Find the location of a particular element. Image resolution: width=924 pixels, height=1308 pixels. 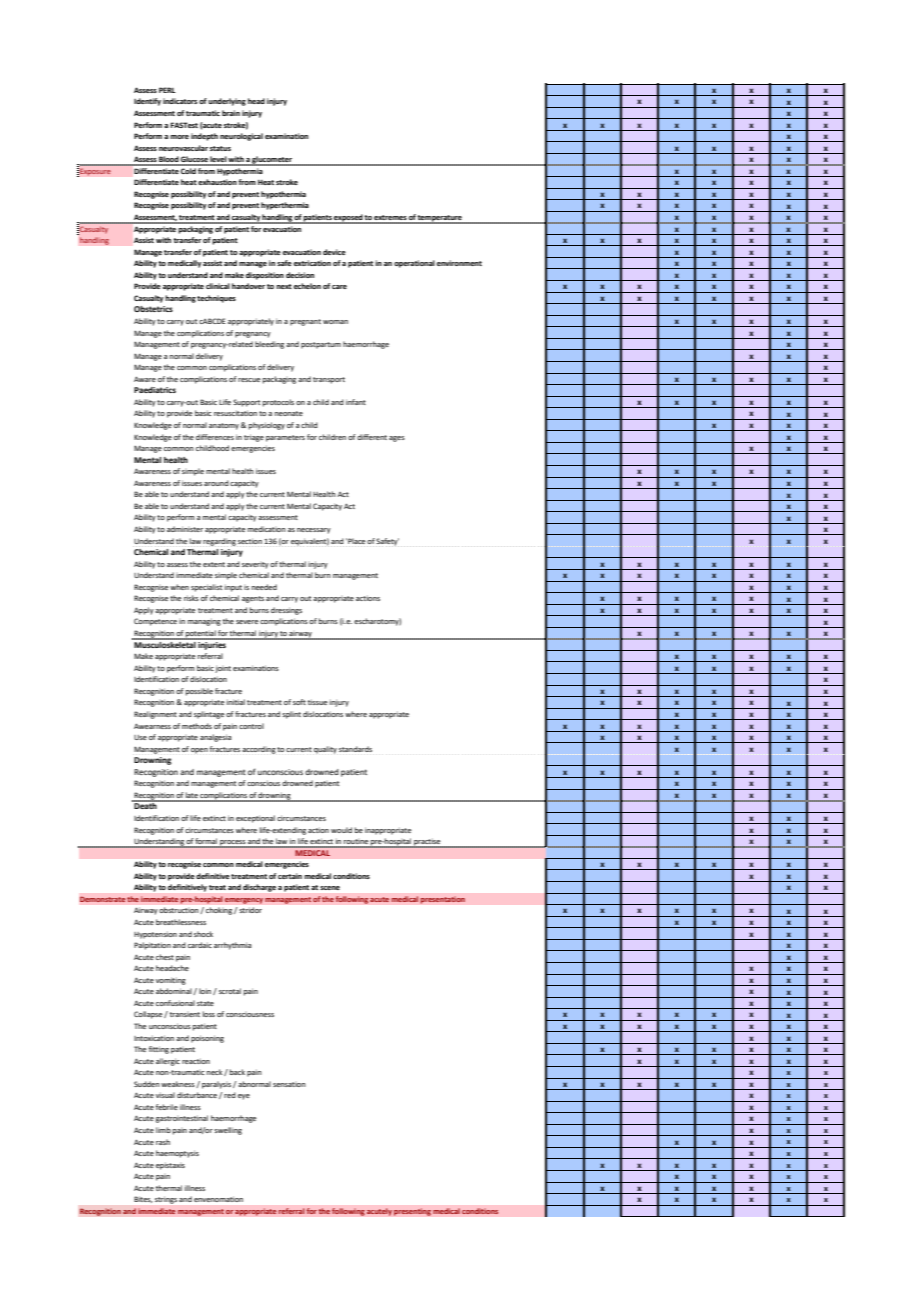

Bites is located at coordinates (143, 1199).
